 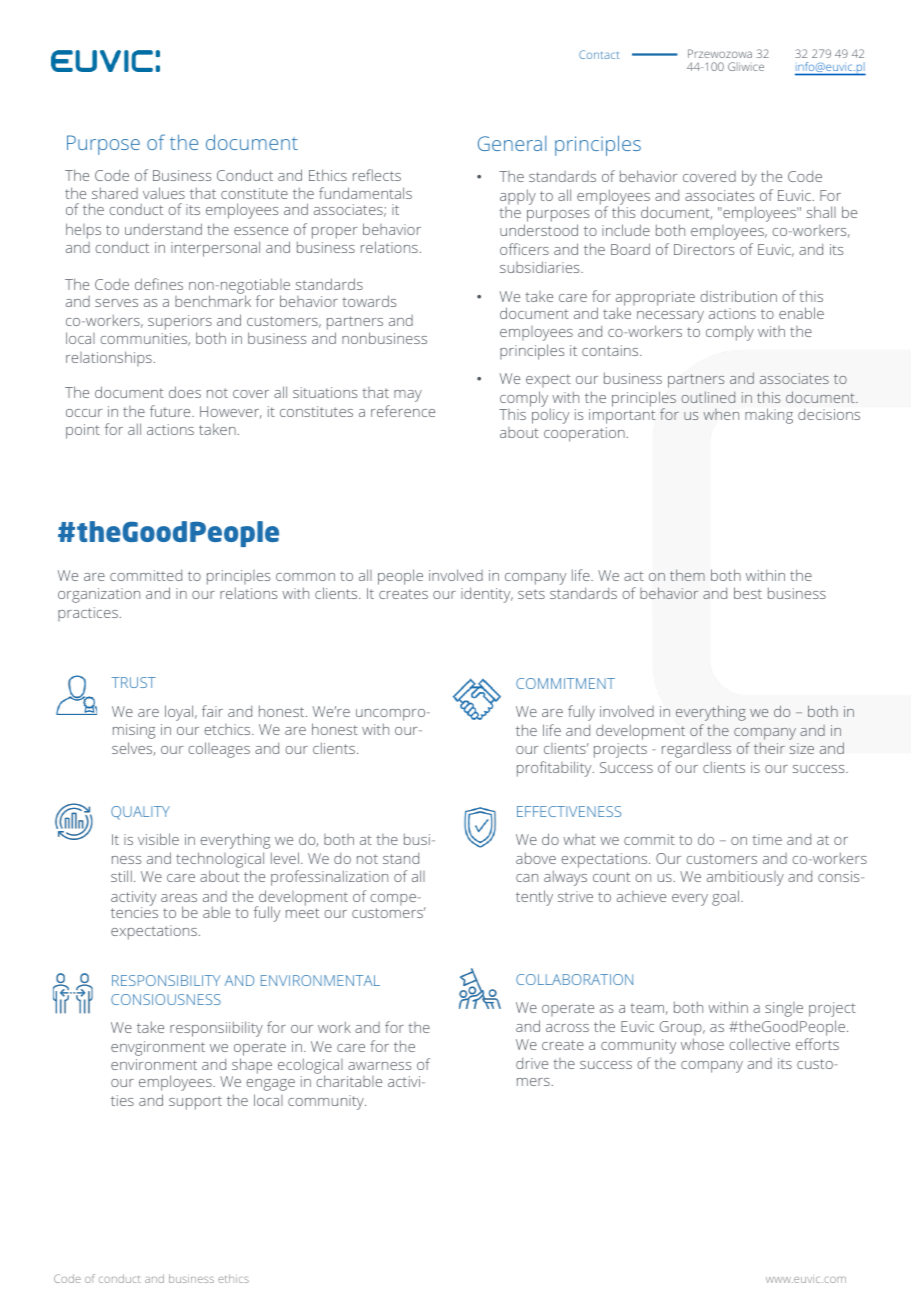 I want to click on drive, so click(x=532, y=1063).
